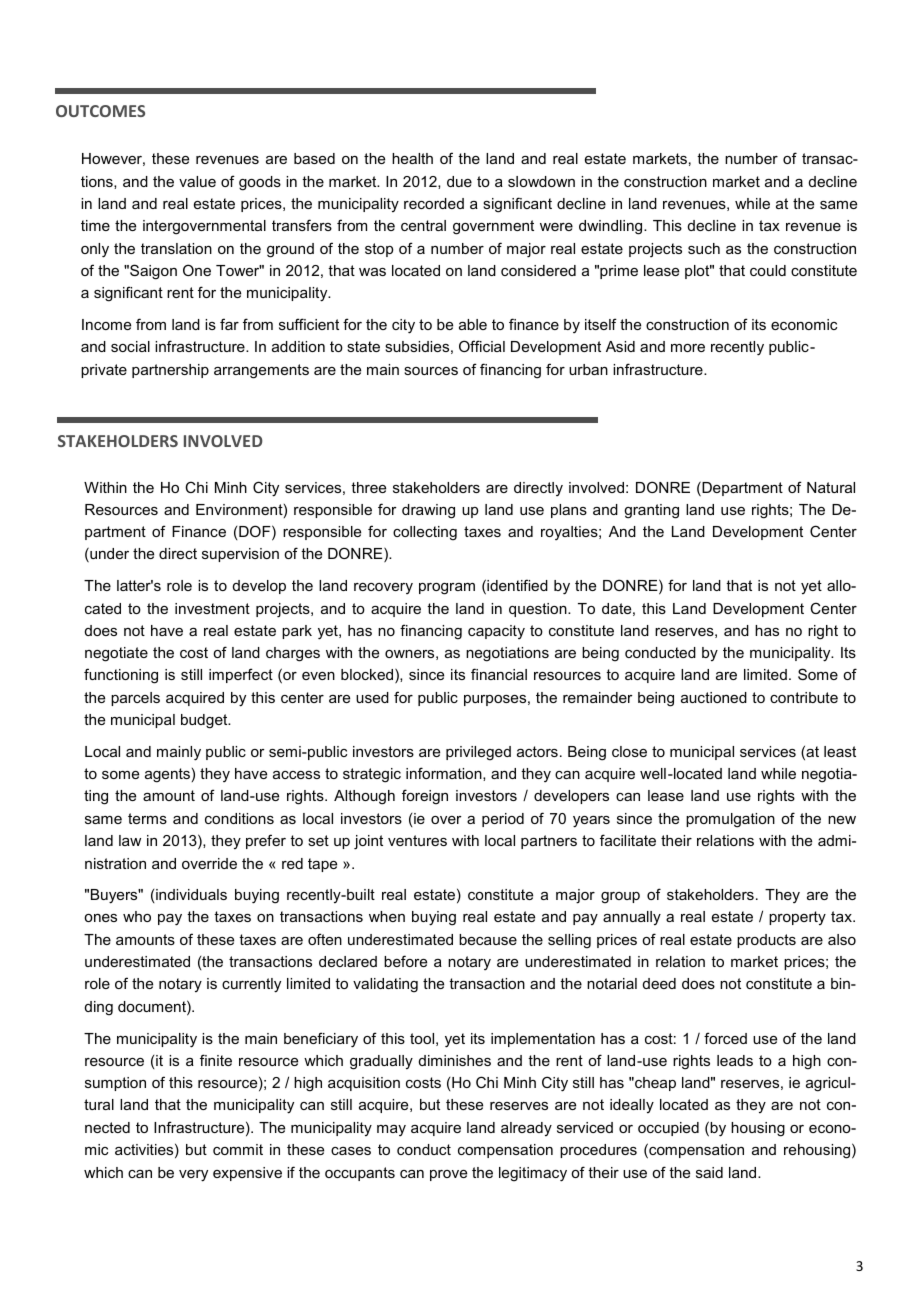 Image resolution: width=924 pixels, height=1308 pixels. What do you see at coordinates (688, 348) in the screenshot?
I see `more` at bounding box center [688, 348].
